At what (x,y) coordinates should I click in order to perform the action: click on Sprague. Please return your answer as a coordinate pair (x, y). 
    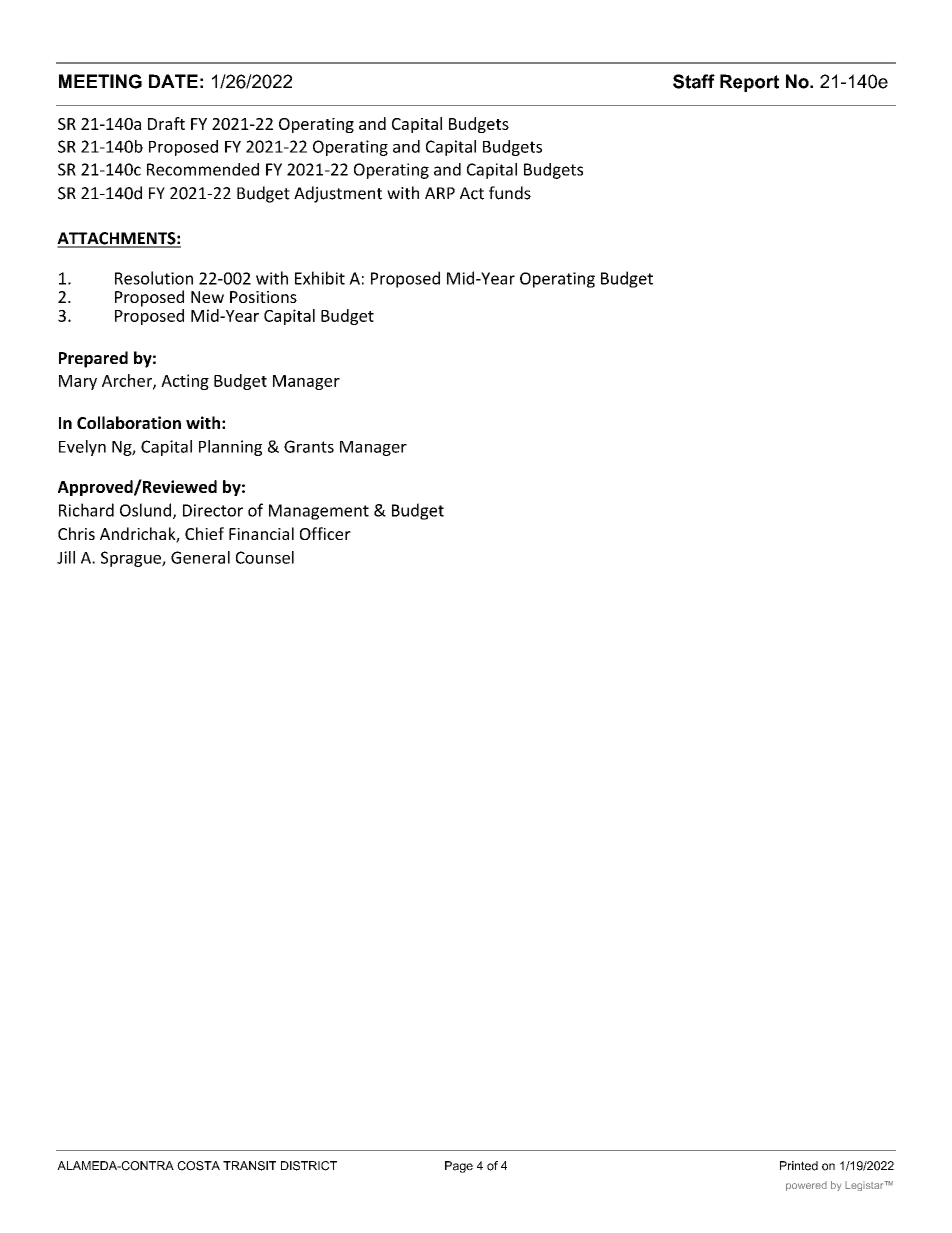
    Looking at the image, I should click on (132, 559).
